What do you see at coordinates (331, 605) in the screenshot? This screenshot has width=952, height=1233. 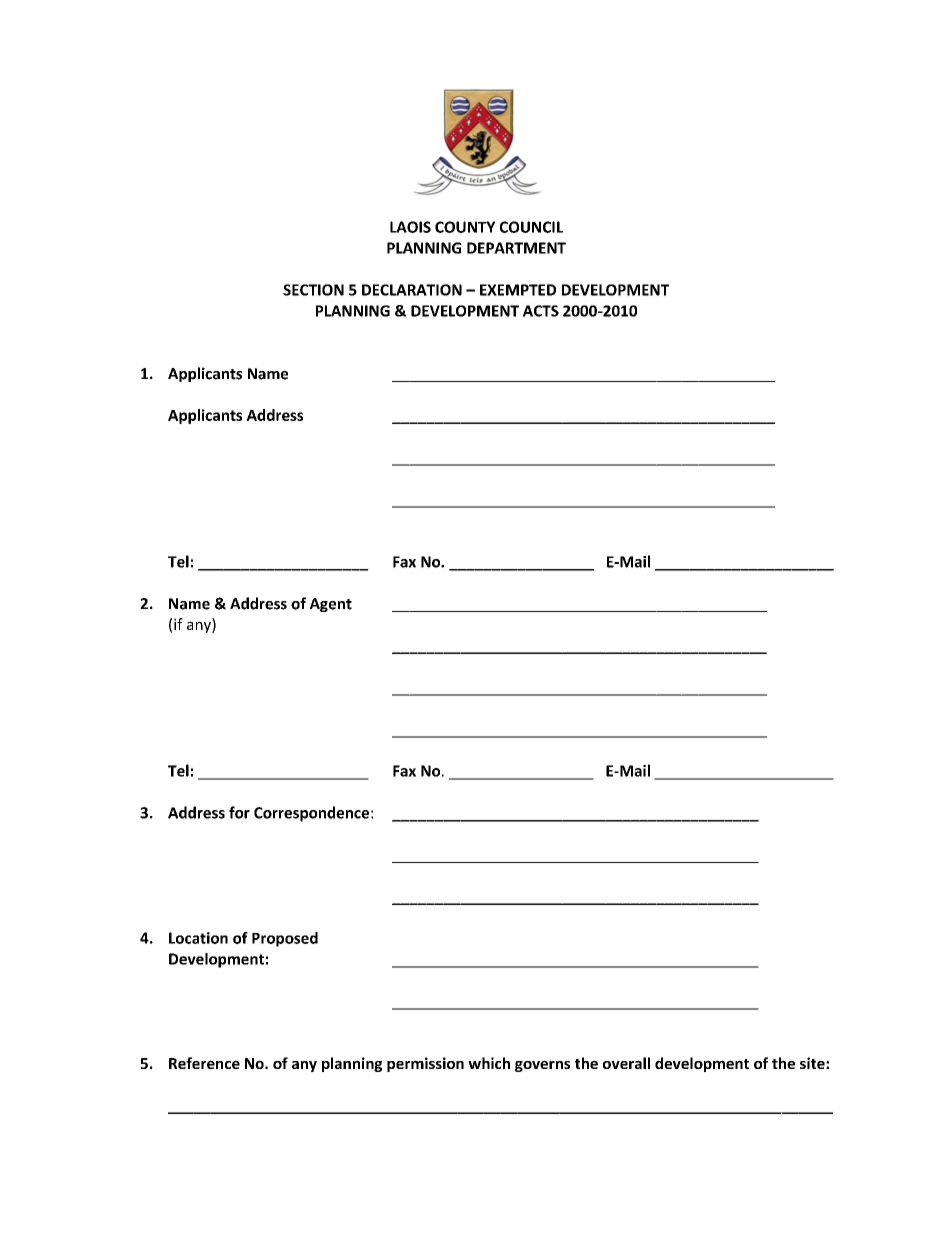 I see `Agent` at bounding box center [331, 605].
